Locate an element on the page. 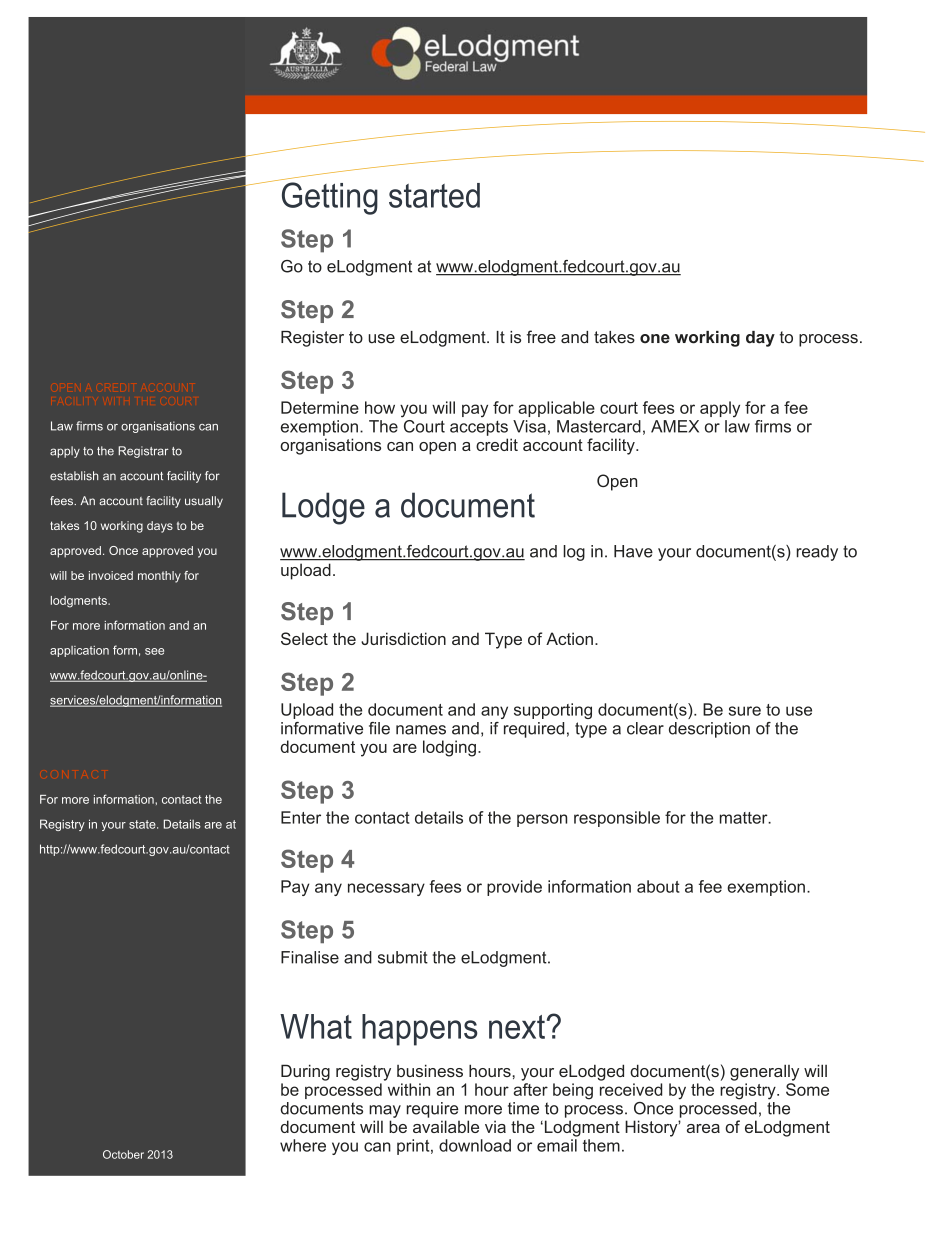 Image resolution: width=952 pixels, height=1233 pixels. available is located at coordinates (446, 1126).
